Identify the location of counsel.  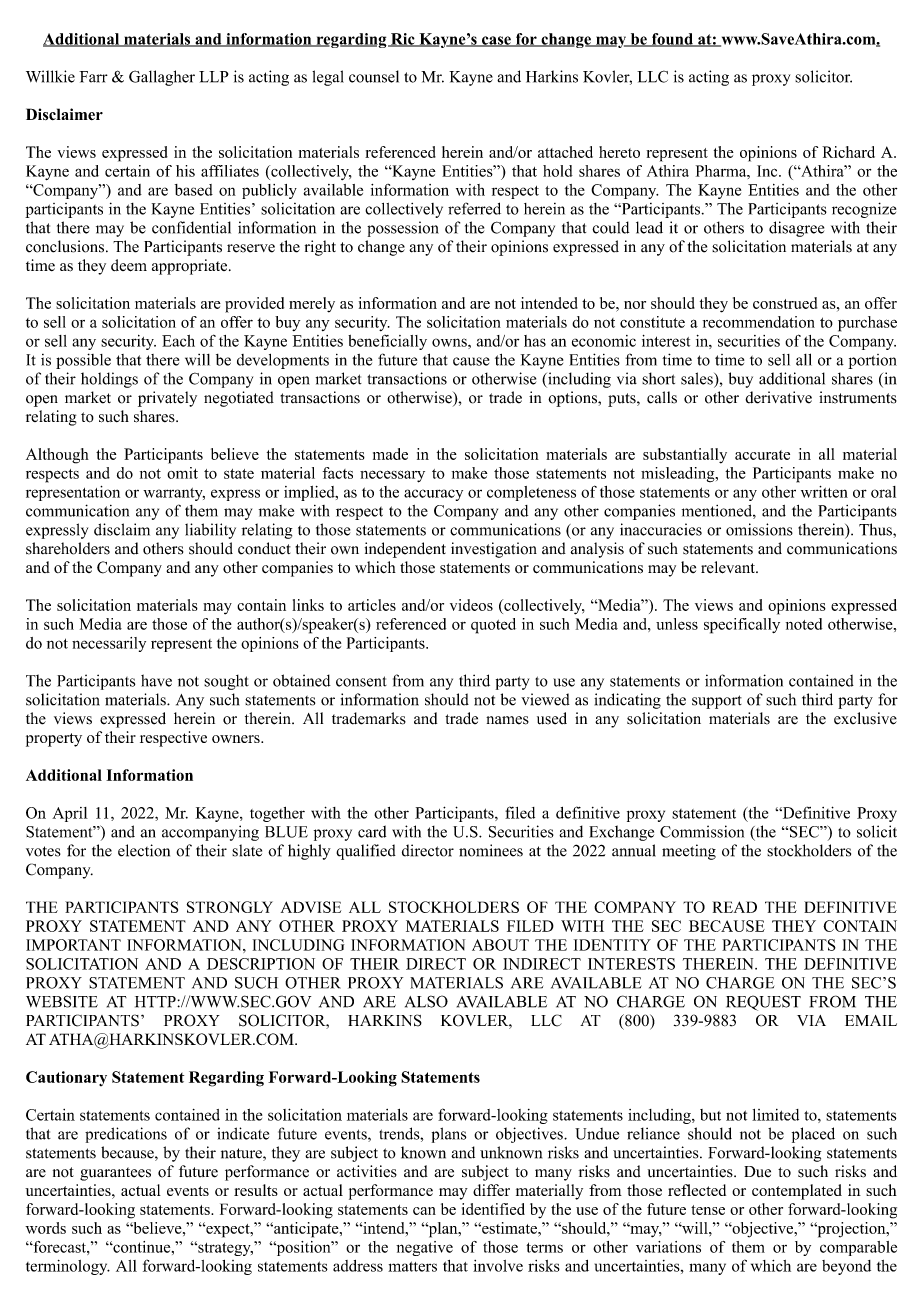
(374, 76).
